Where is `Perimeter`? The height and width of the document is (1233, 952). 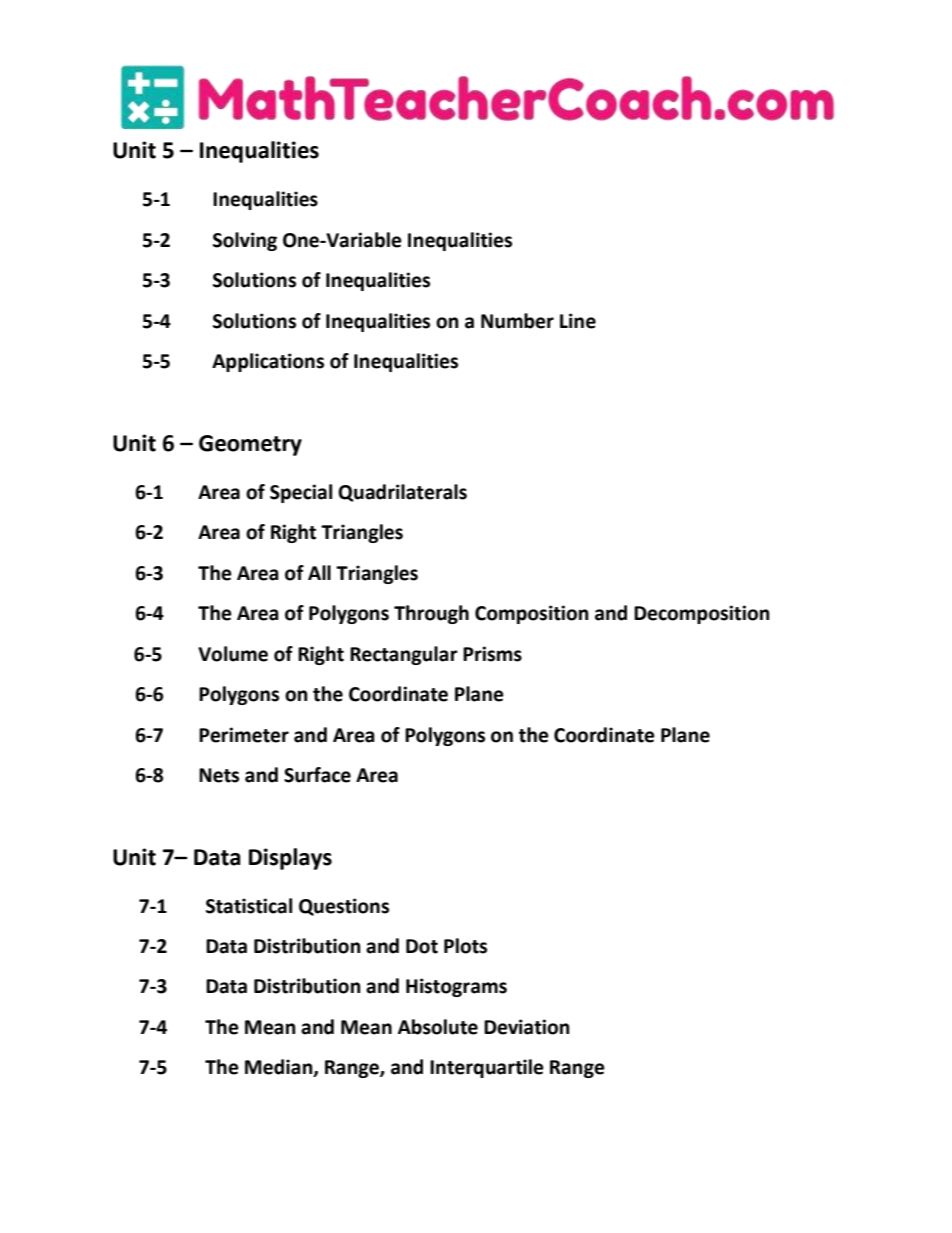
Perimeter is located at coordinates (244, 735).
